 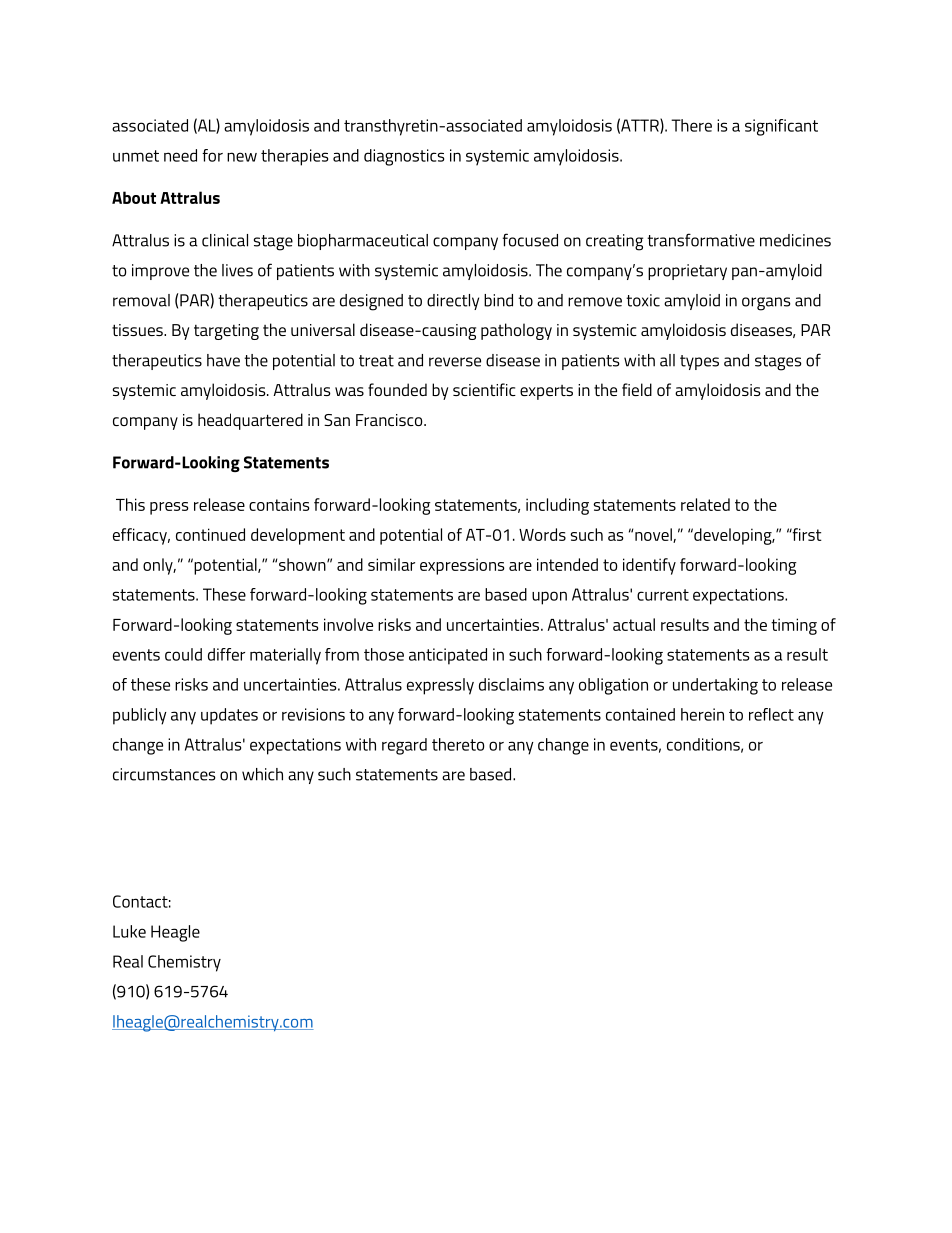 What do you see at coordinates (404, 746) in the screenshot?
I see `regard` at bounding box center [404, 746].
